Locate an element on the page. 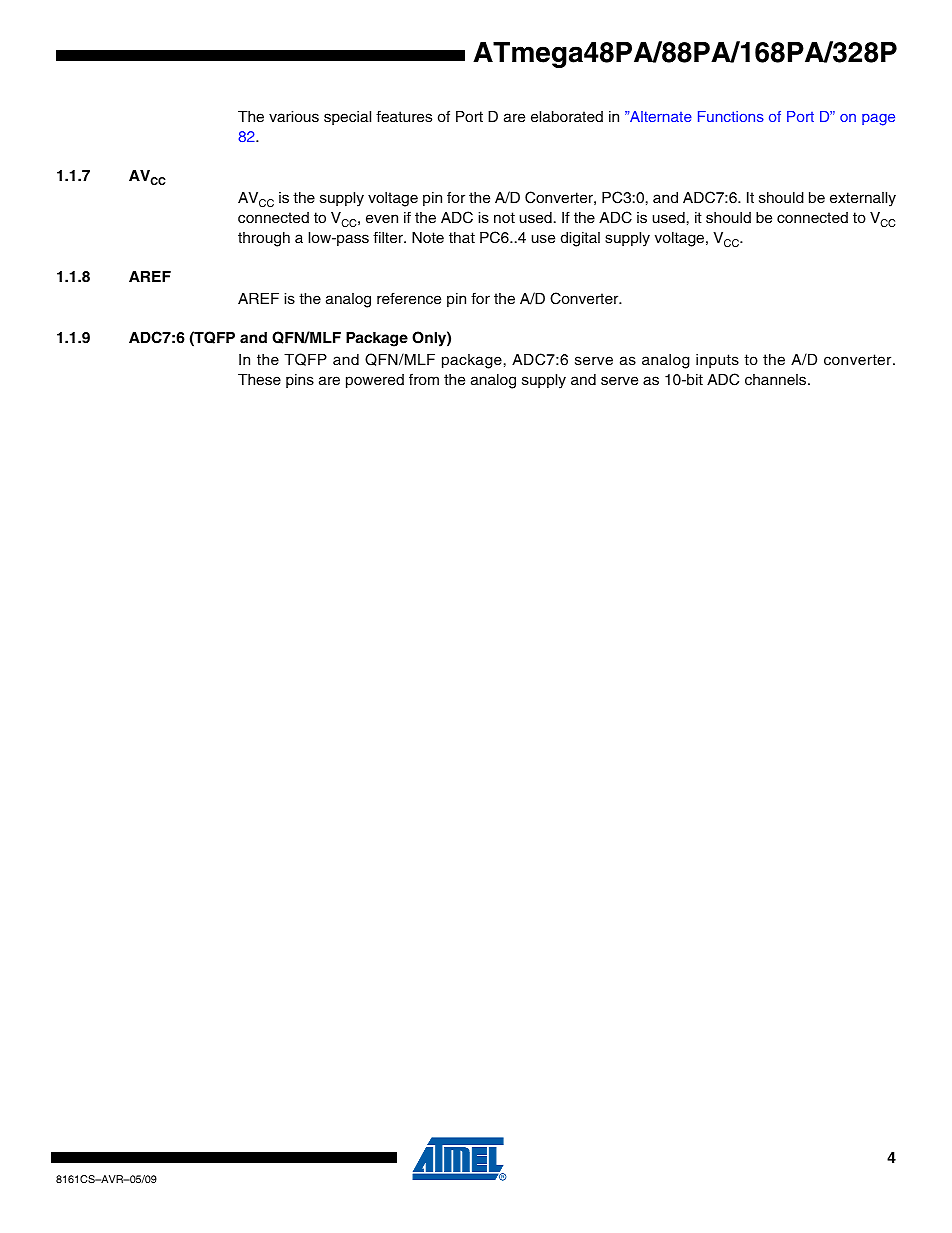 Image resolution: width=952 pixels, height=1233 pixels. that is located at coordinates (462, 237).
